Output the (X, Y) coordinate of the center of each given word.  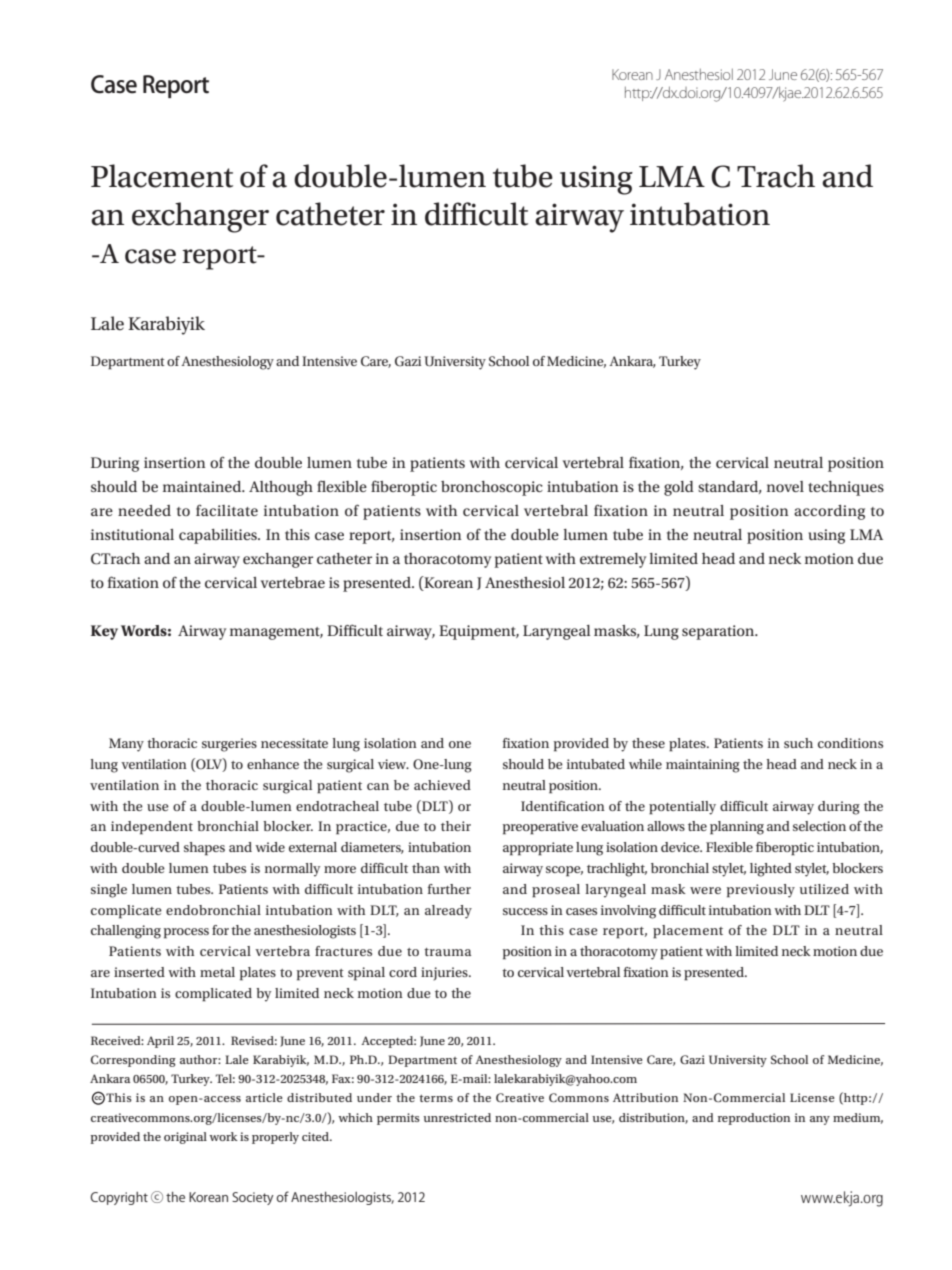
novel (785, 486)
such (798, 743)
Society (253, 1198)
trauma (447, 952)
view (393, 764)
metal (217, 972)
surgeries (229, 745)
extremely (613, 560)
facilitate (227, 510)
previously (761, 891)
